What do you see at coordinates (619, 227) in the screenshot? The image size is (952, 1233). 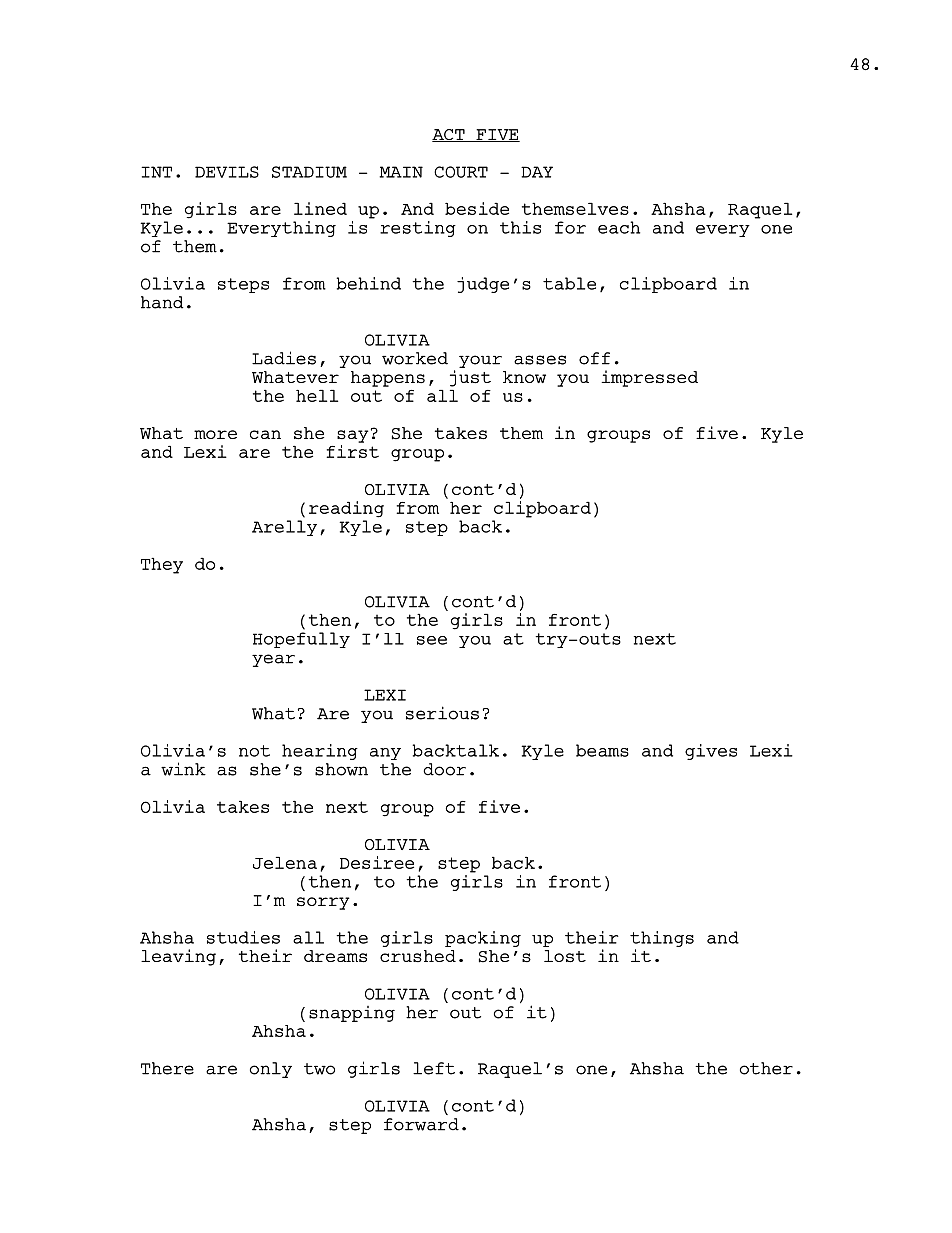 I see `each` at bounding box center [619, 227].
